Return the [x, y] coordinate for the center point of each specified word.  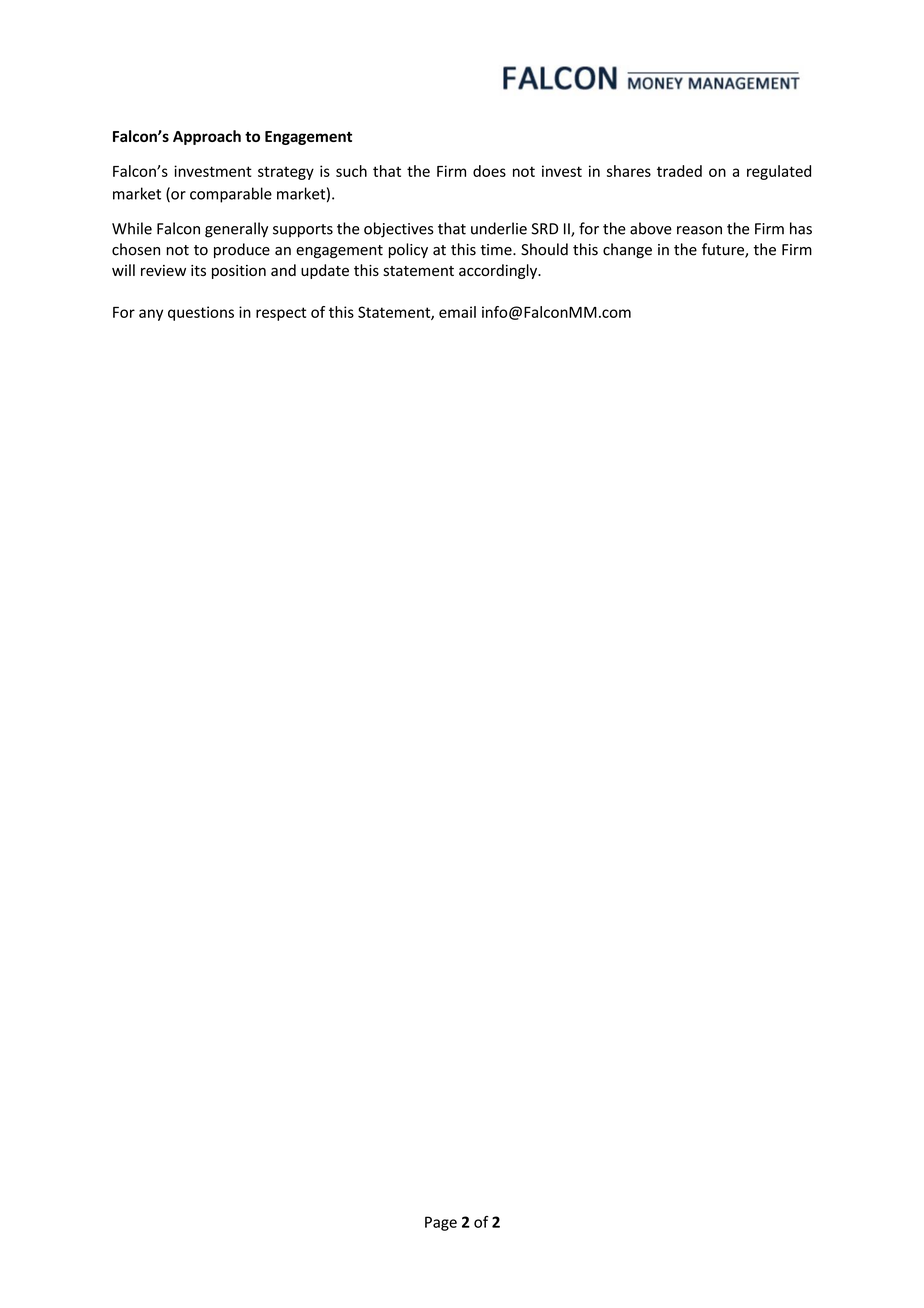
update [325, 271]
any [151, 315]
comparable [231, 195]
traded [679, 171]
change [627, 250]
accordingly [499, 271]
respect [281, 314]
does [489, 171]
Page [441, 1223]
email [457, 312]
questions [201, 313]
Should [544, 249]
